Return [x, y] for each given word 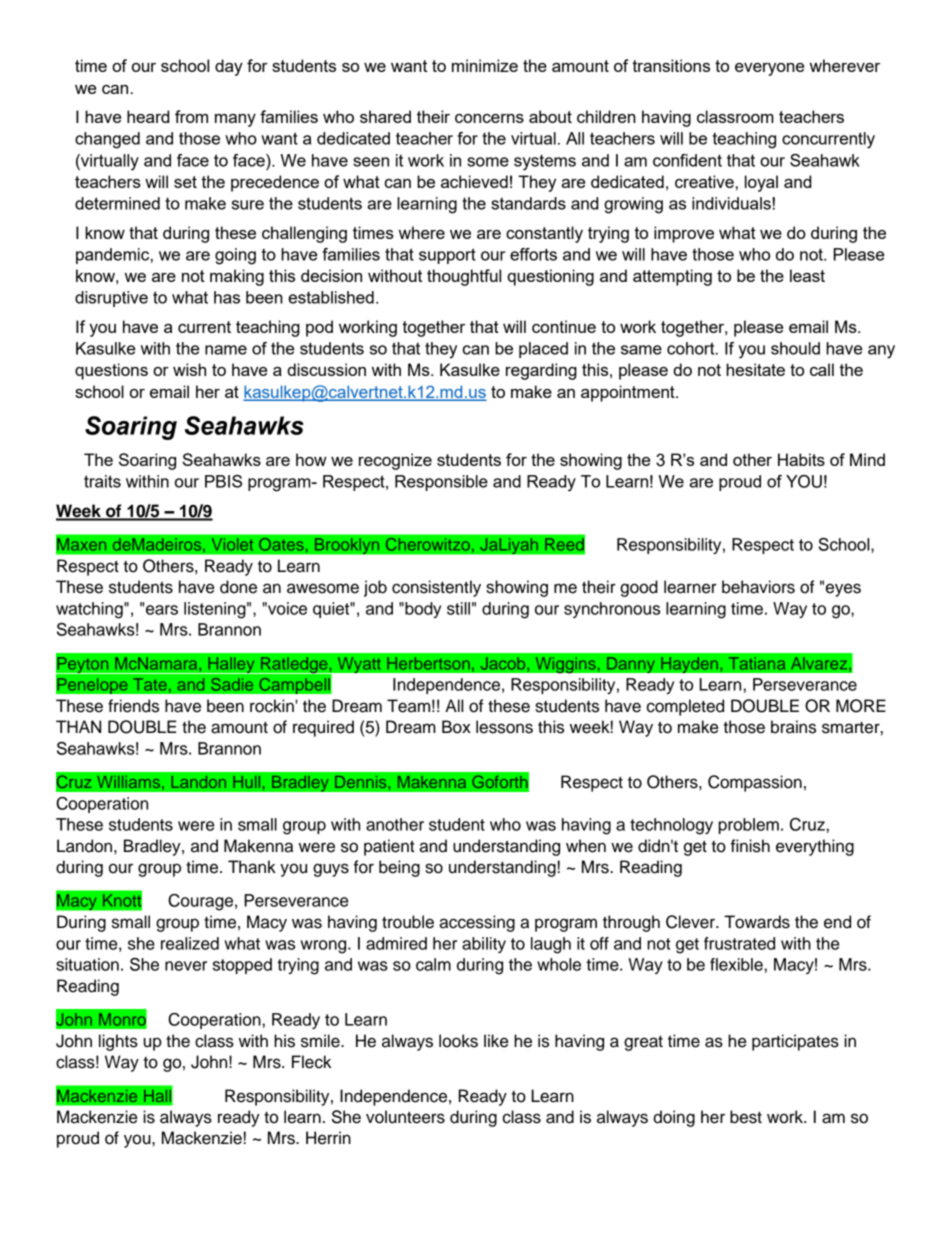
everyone [769, 69]
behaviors [758, 587]
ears [162, 610]
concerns [489, 118]
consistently [436, 588]
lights [118, 1042]
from [191, 116]
